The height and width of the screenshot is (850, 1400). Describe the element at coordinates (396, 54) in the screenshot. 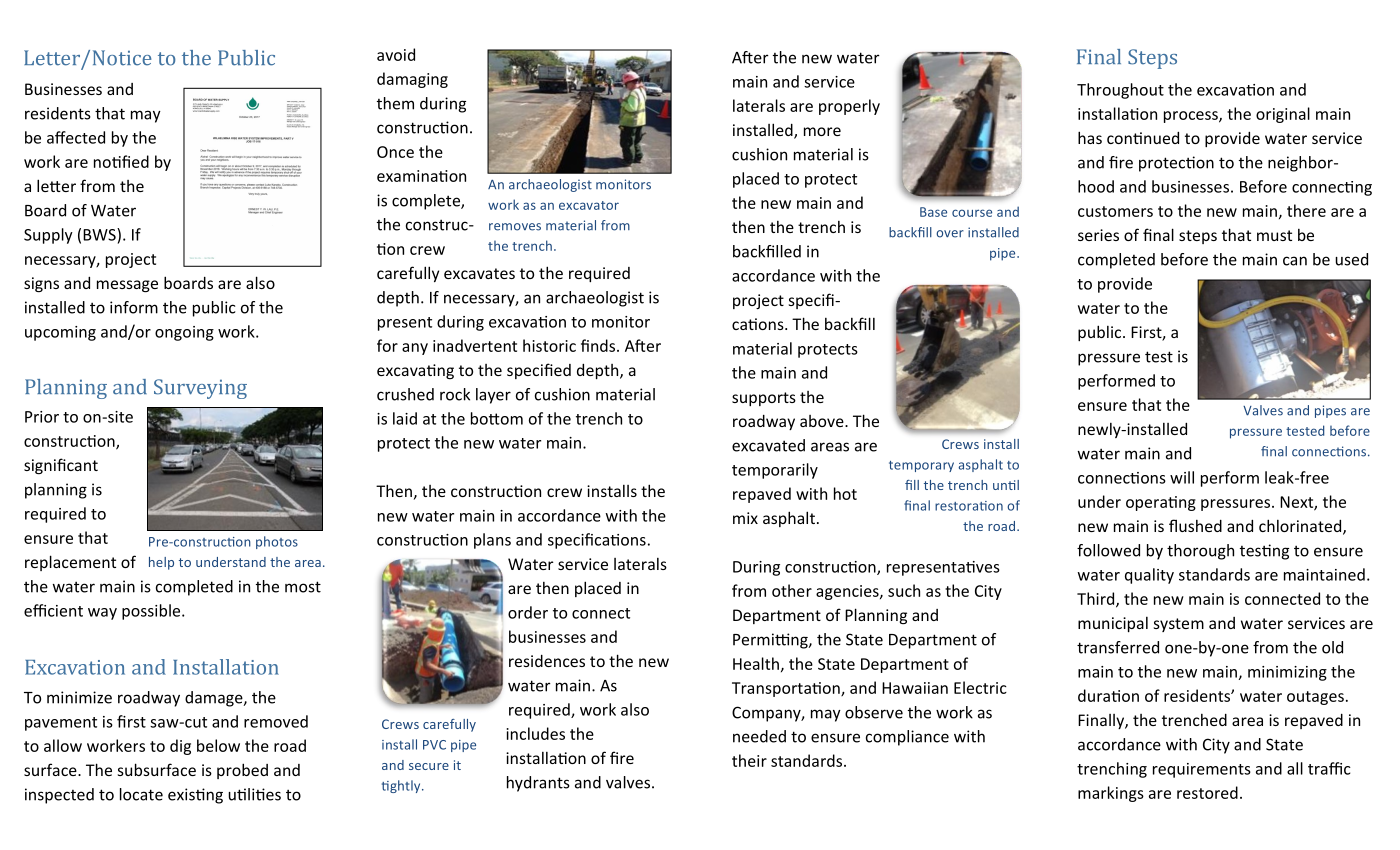

I see `avoid` at that location.
